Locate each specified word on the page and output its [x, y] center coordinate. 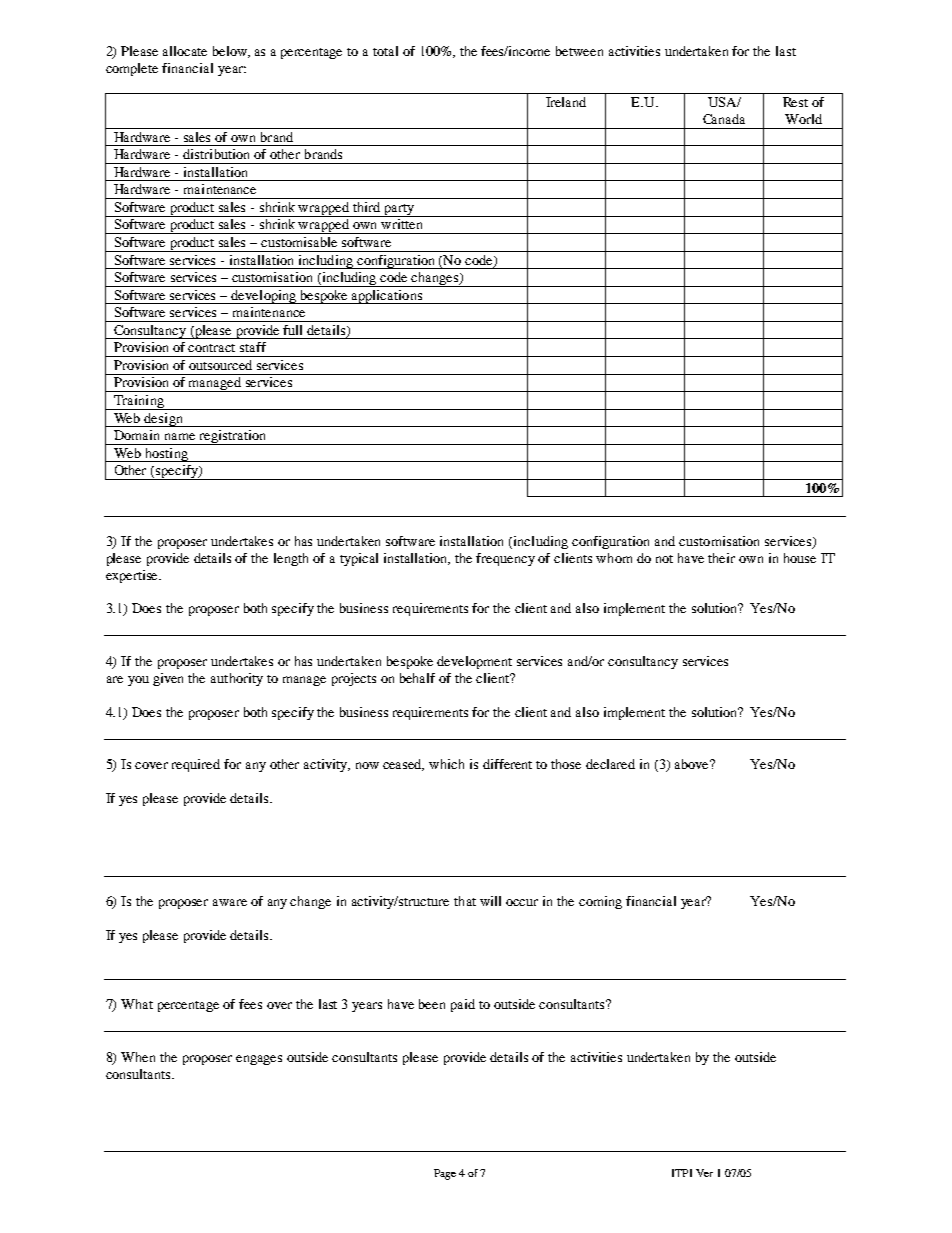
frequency [505, 559]
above [693, 764]
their [721, 558]
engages [259, 1060]
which [446, 764]
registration [233, 437]
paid [463, 1005]
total [385, 51]
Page [445, 1174]
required [196, 765]
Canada [724, 119]
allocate [185, 51]
